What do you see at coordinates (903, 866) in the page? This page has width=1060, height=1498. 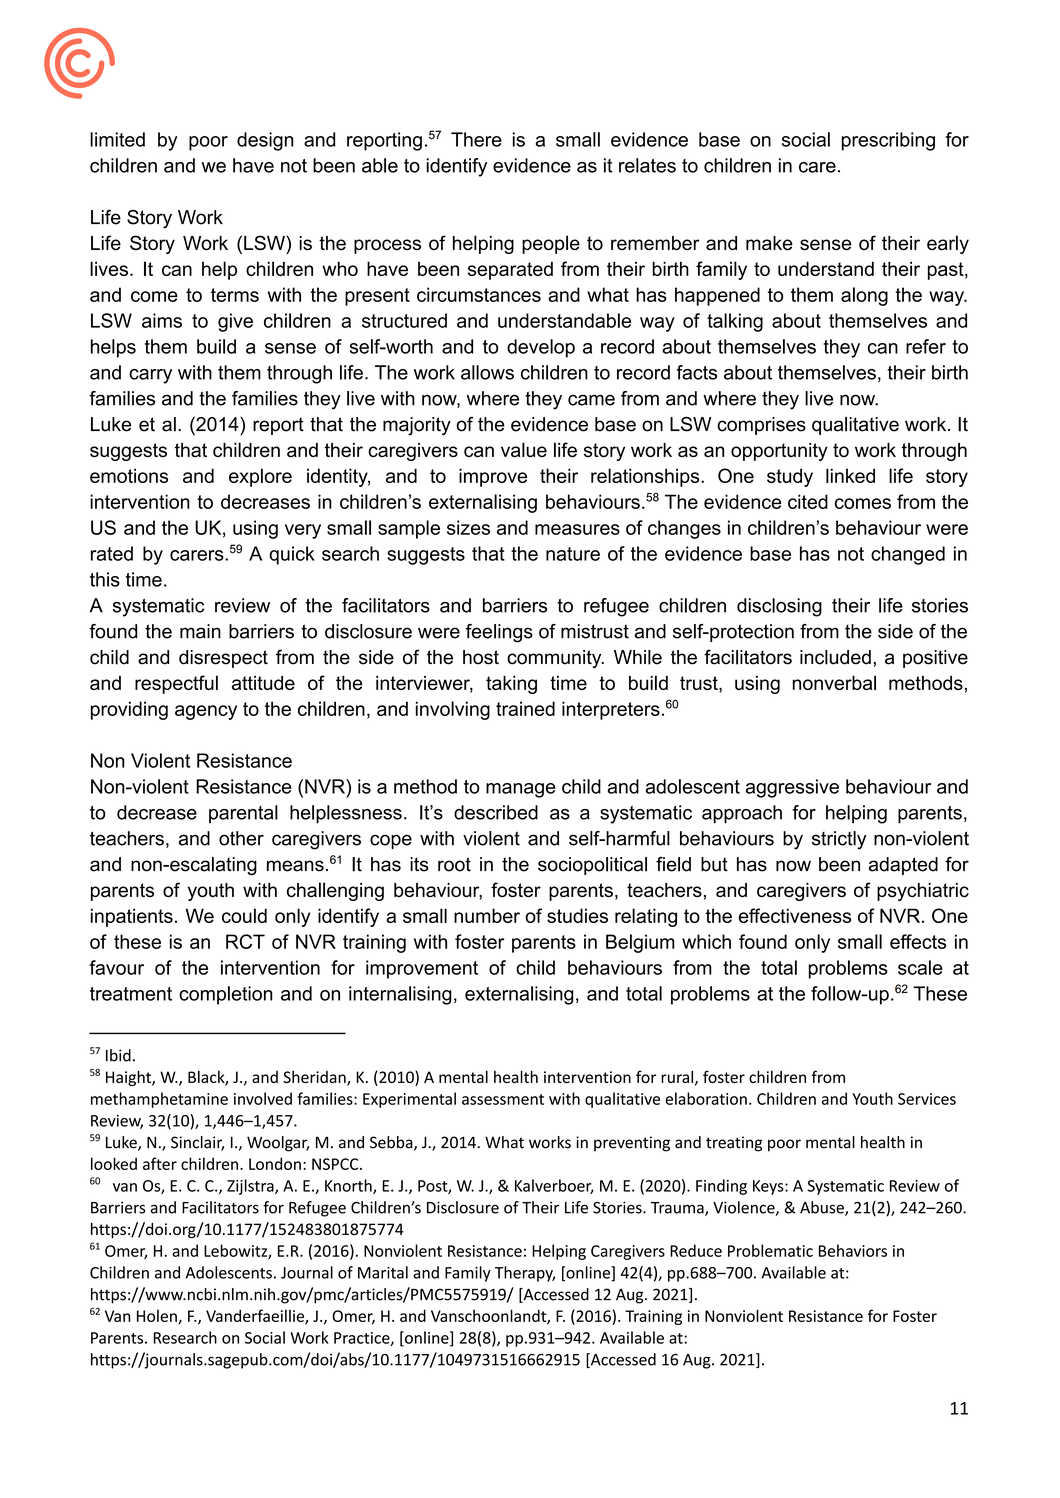 I see `adapted` at bounding box center [903, 866].
